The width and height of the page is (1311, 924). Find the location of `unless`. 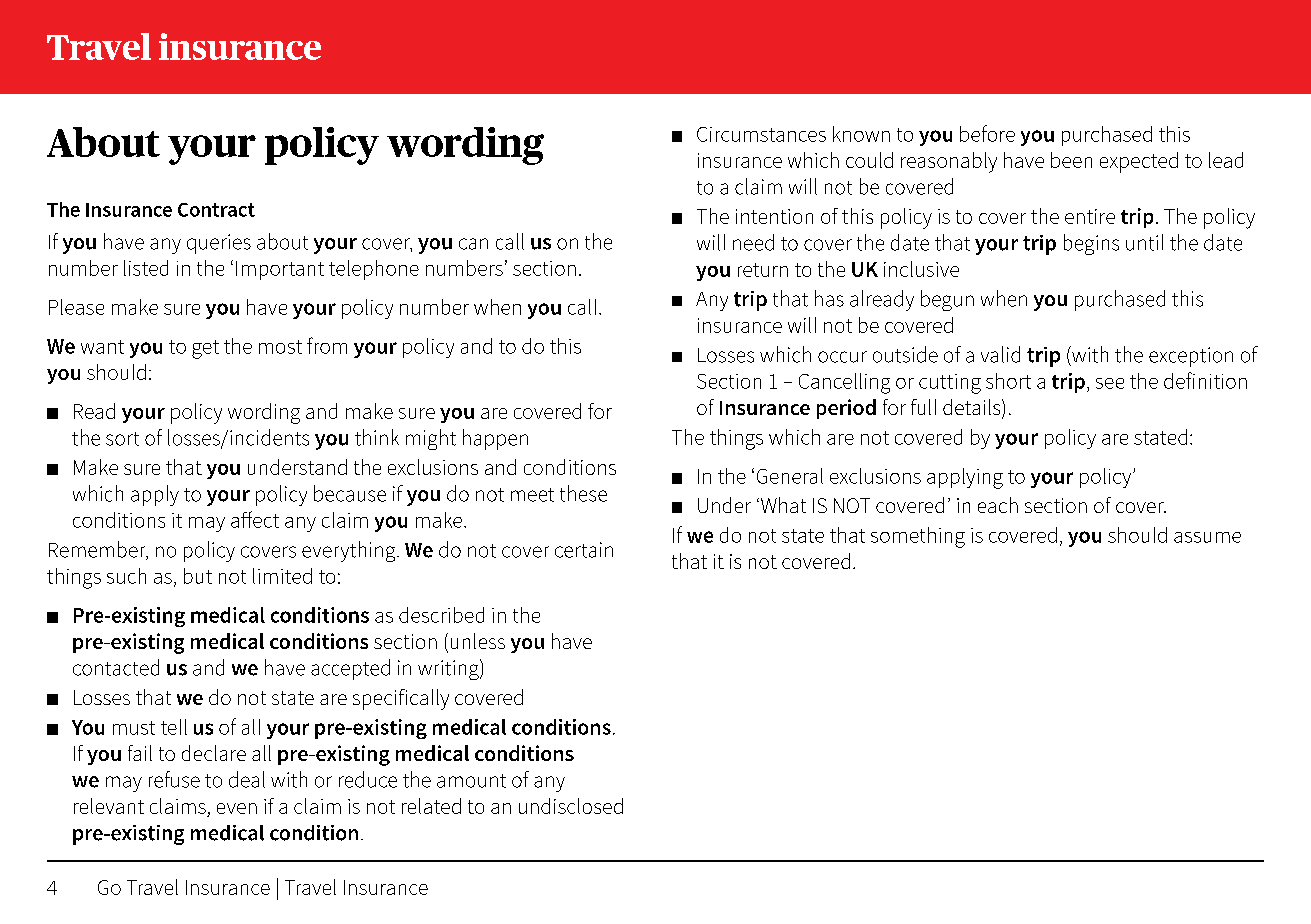

unless is located at coordinates (478, 641).
